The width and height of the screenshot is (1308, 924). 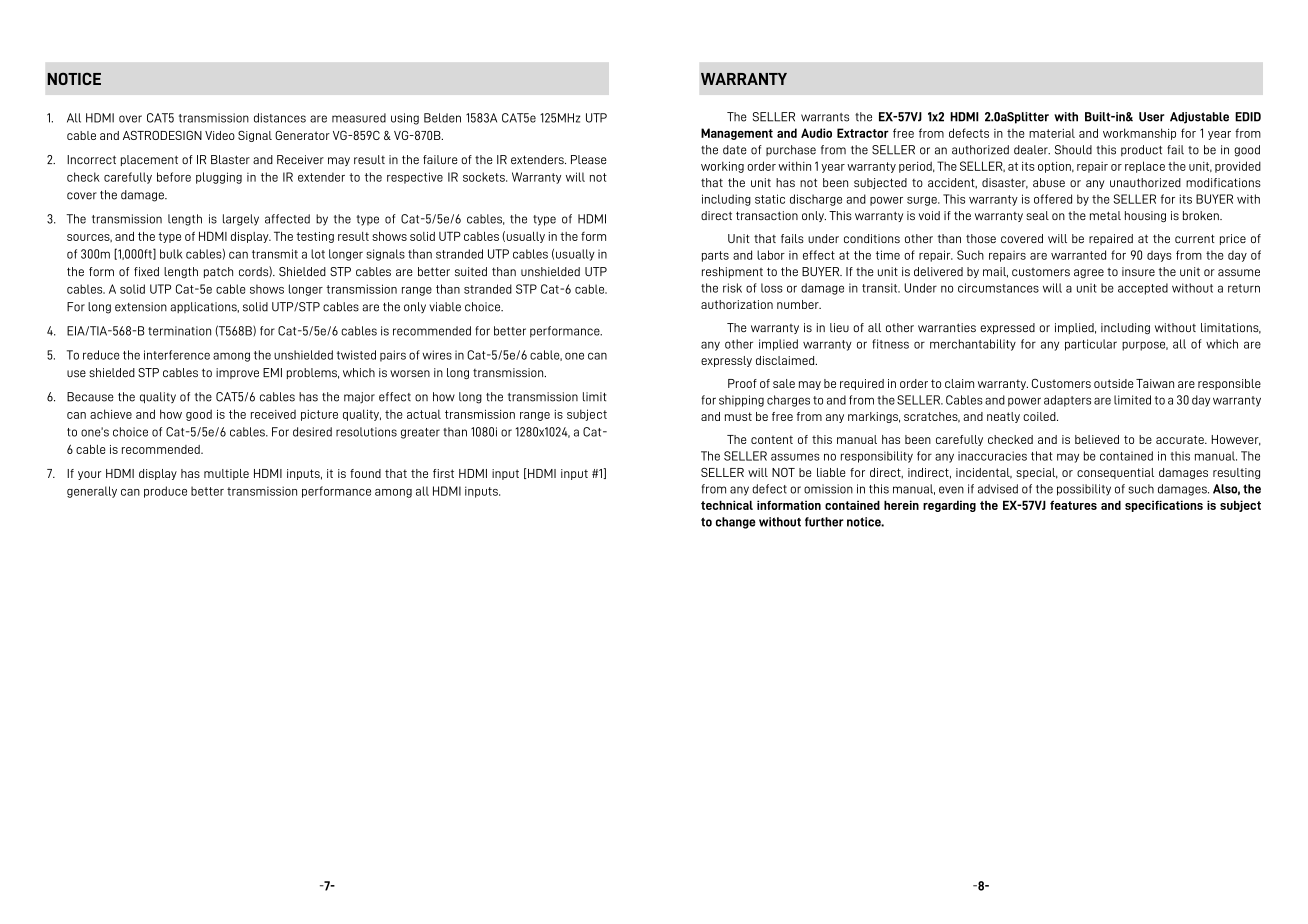 I want to click on metal, so click(x=1105, y=215).
